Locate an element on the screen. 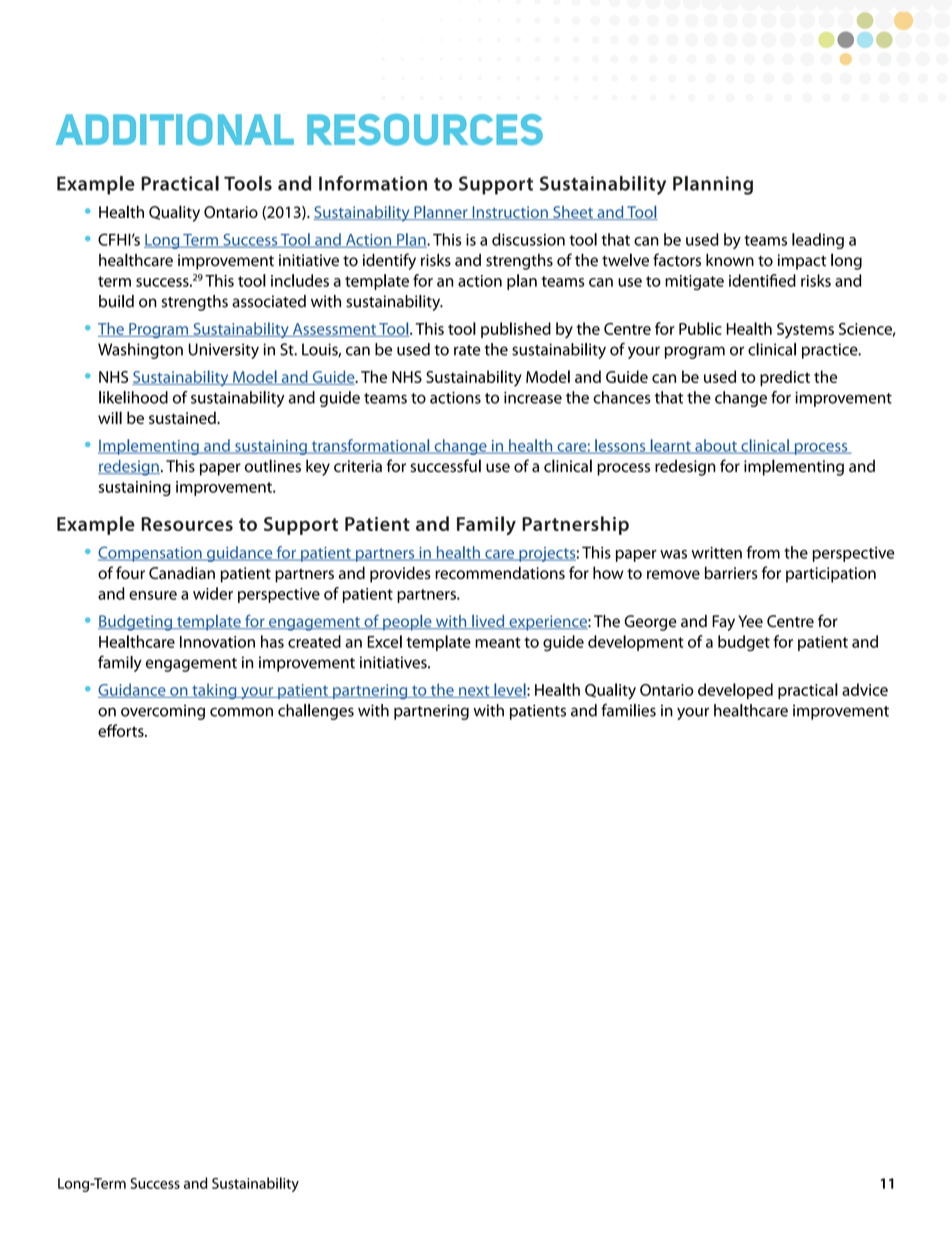  barriers is located at coordinates (731, 572).
